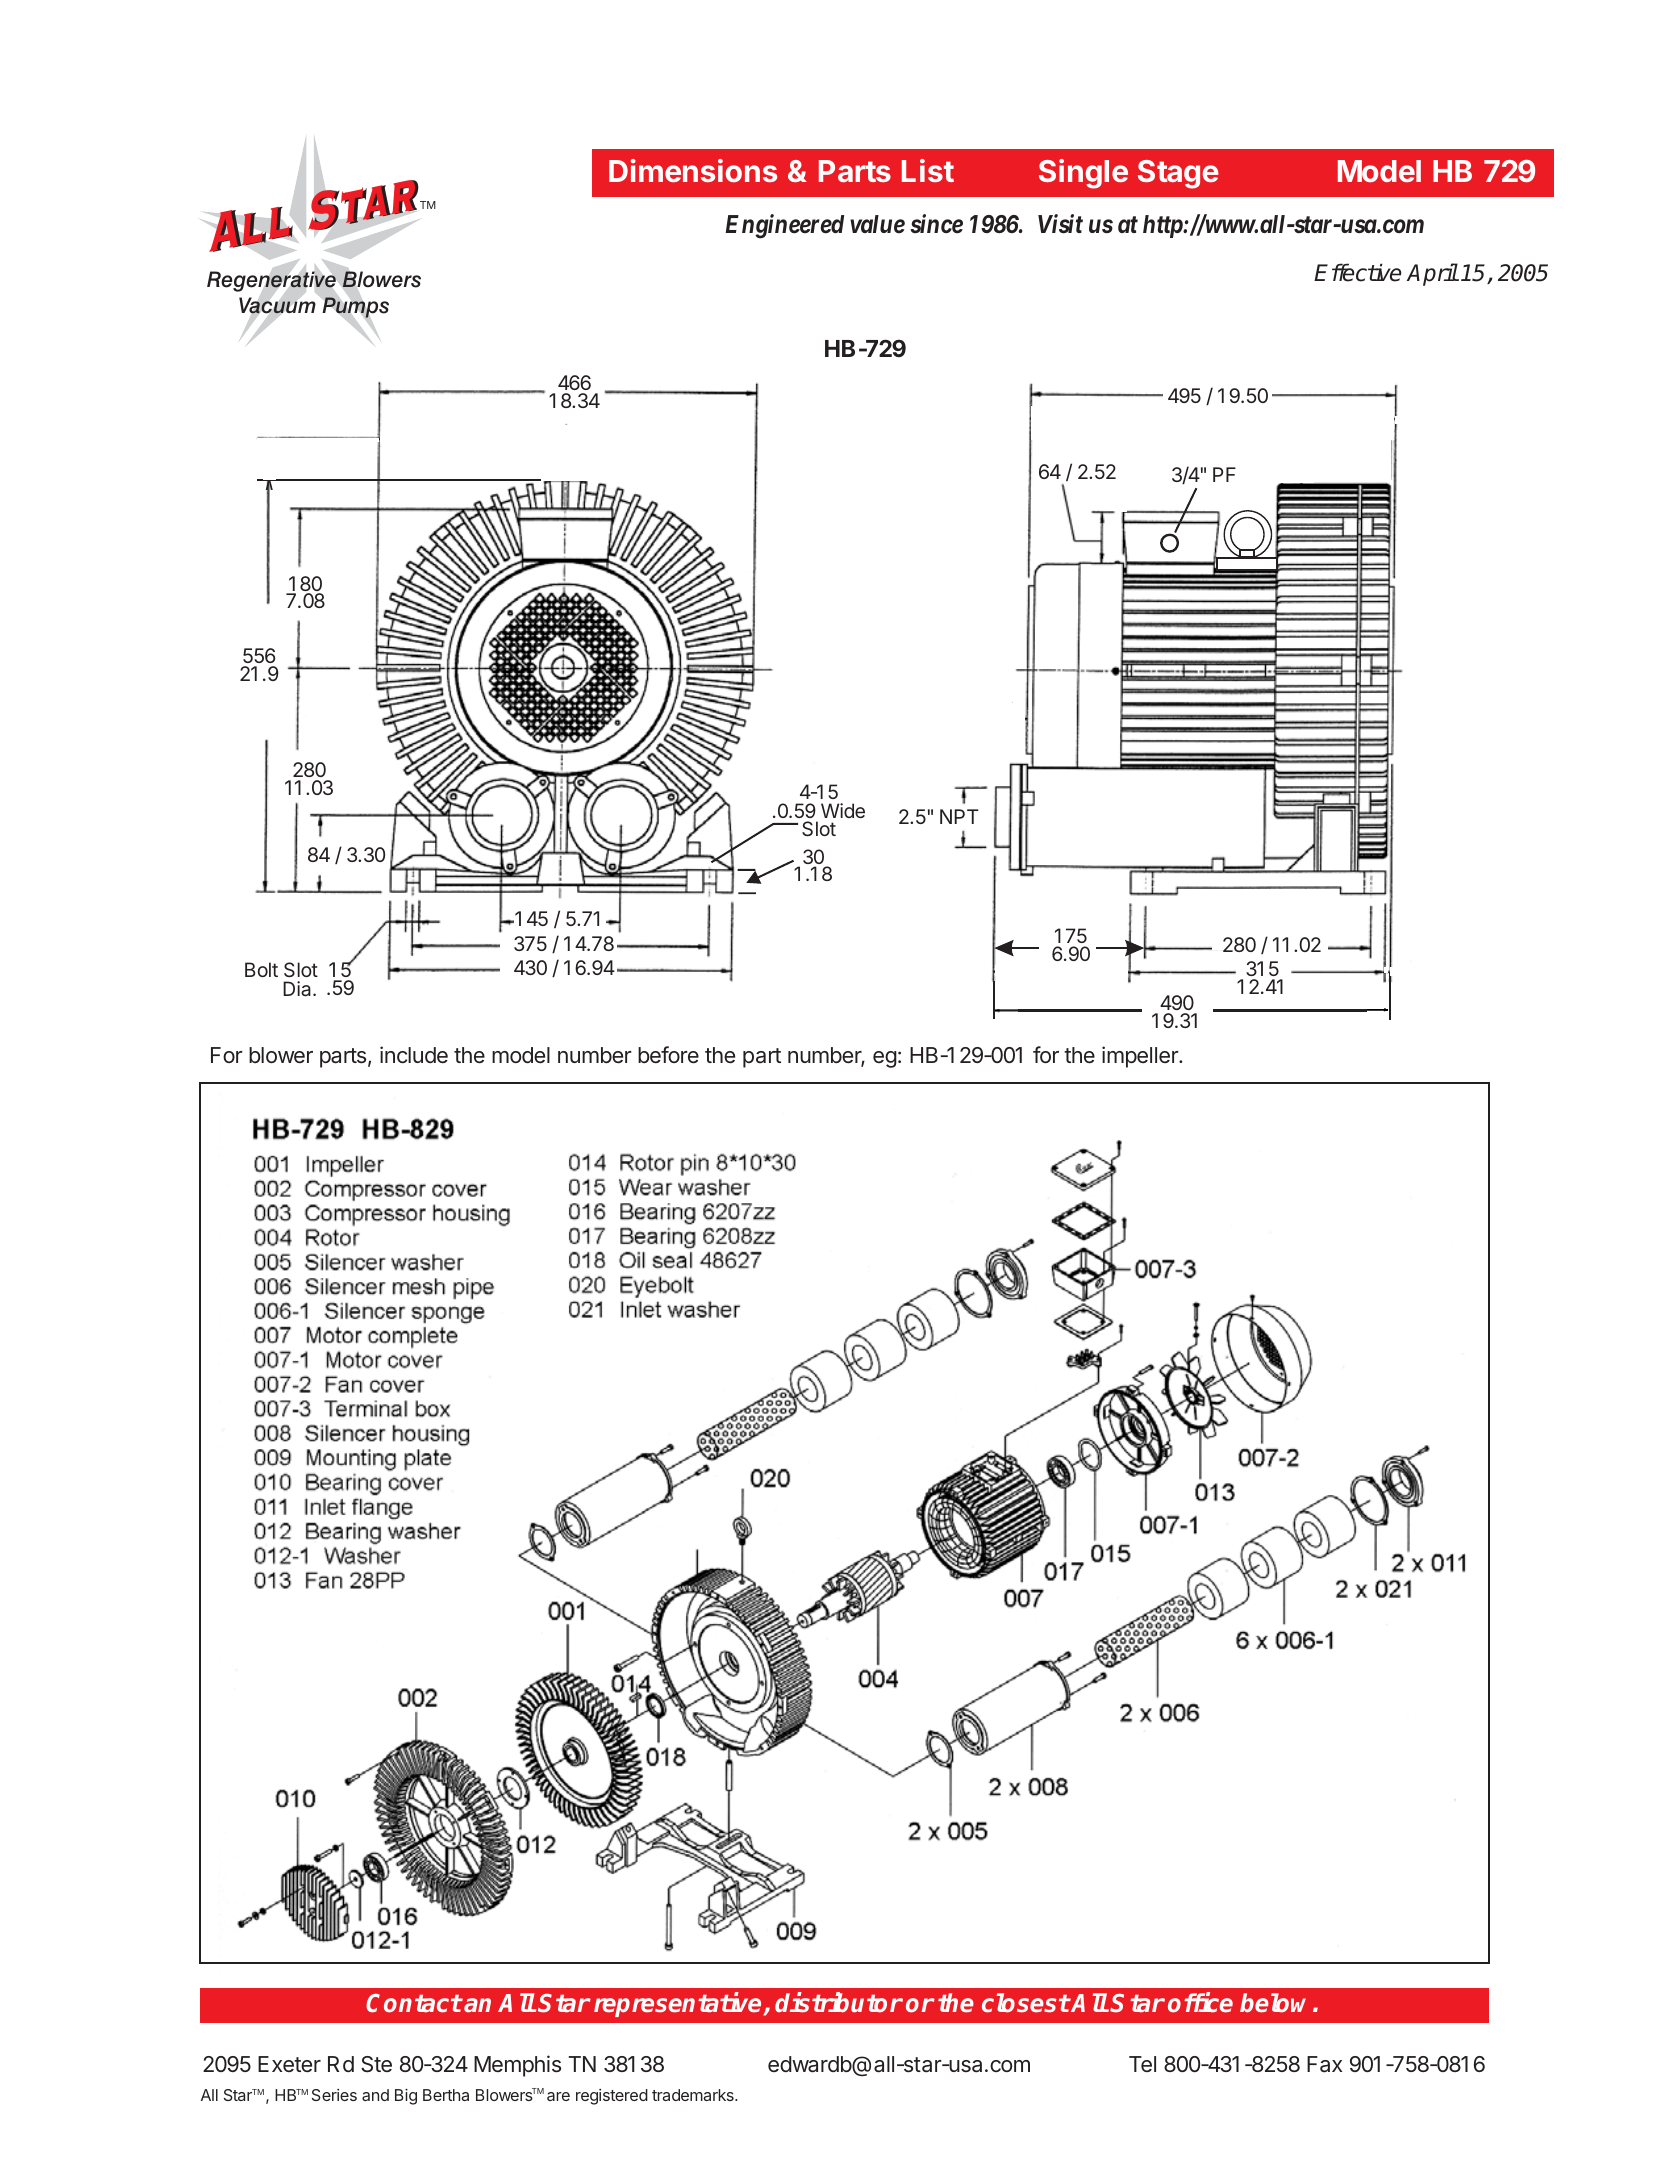  I want to click on impeller, so click(1141, 1057).
